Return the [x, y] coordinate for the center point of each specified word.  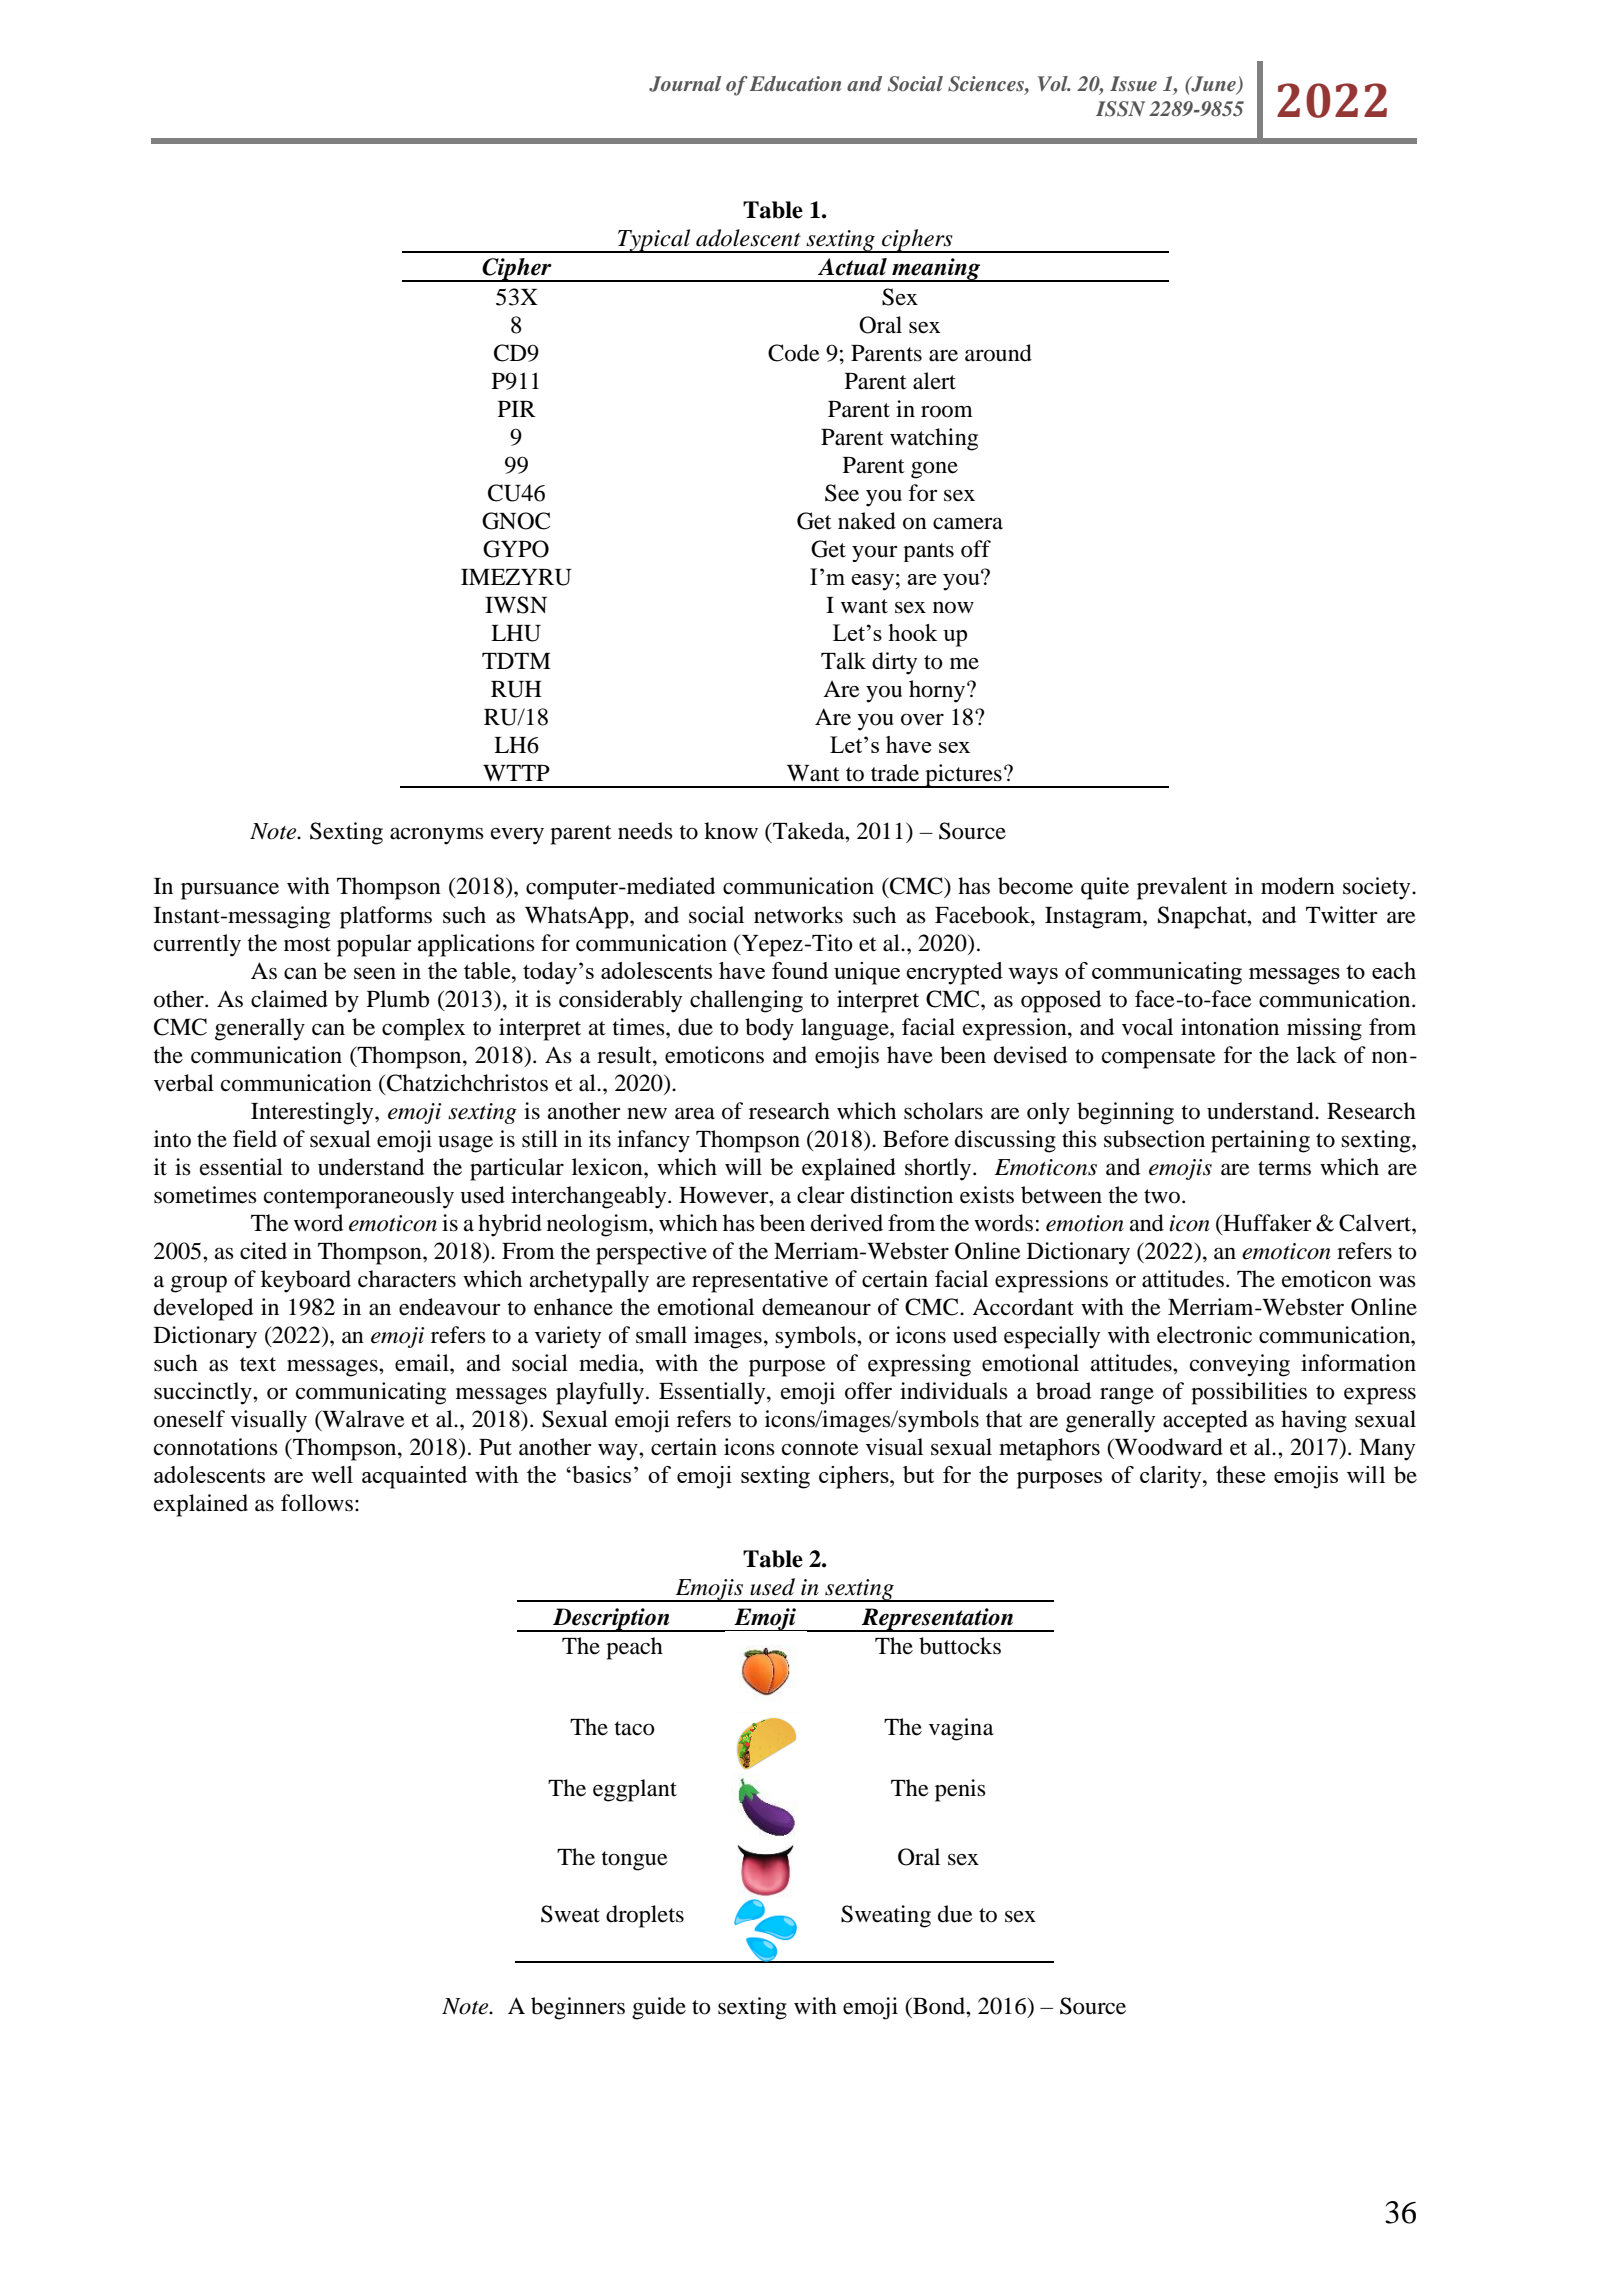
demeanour [816, 1307]
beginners [578, 2008]
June [1213, 85]
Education [795, 83]
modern [1298, 886]
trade [895, 773]
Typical [654, 241]
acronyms [437, 836]
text [258, 1364]
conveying [1240, 1365]
